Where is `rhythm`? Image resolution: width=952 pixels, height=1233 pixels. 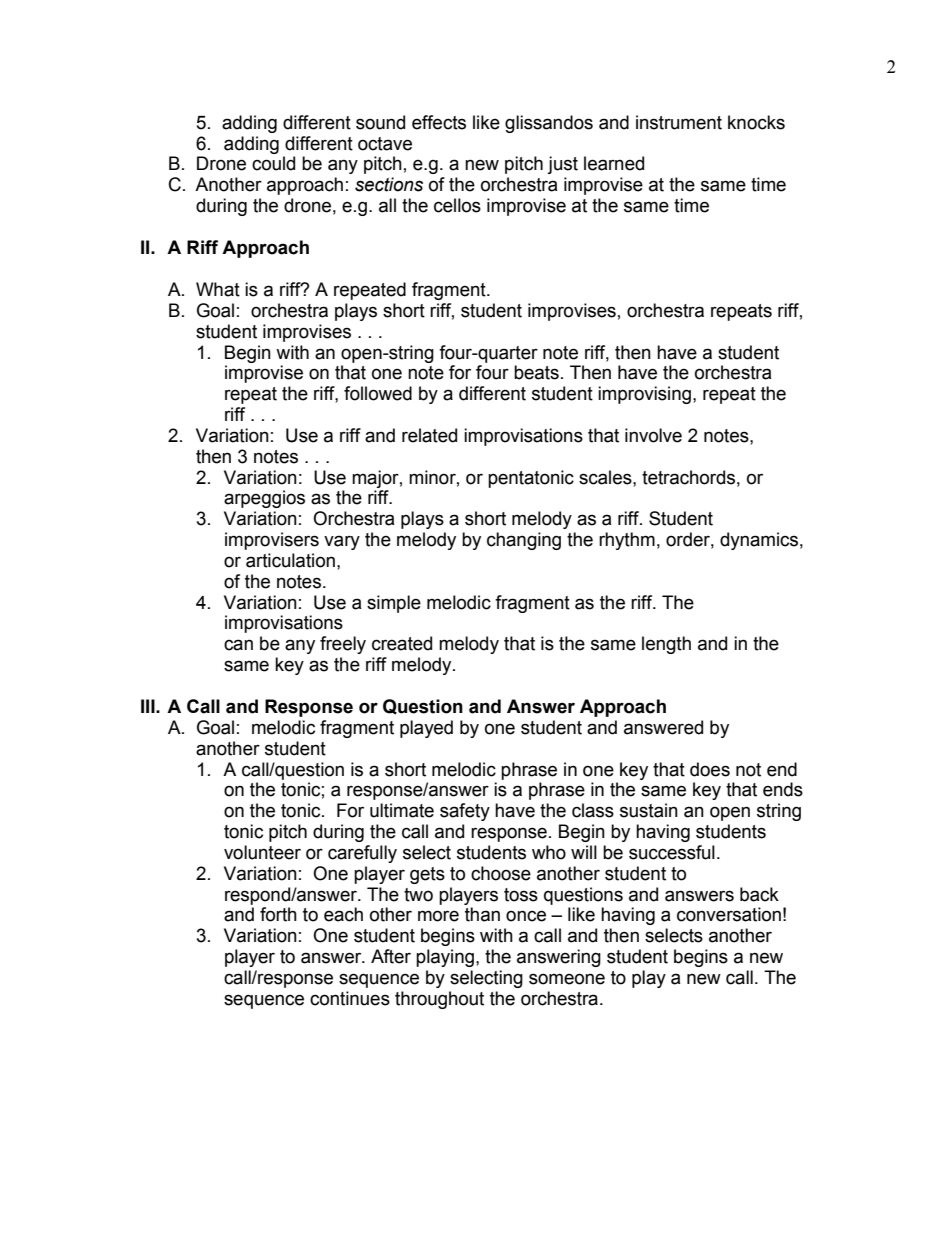
rhythm is located at coordinates (627, 541).
